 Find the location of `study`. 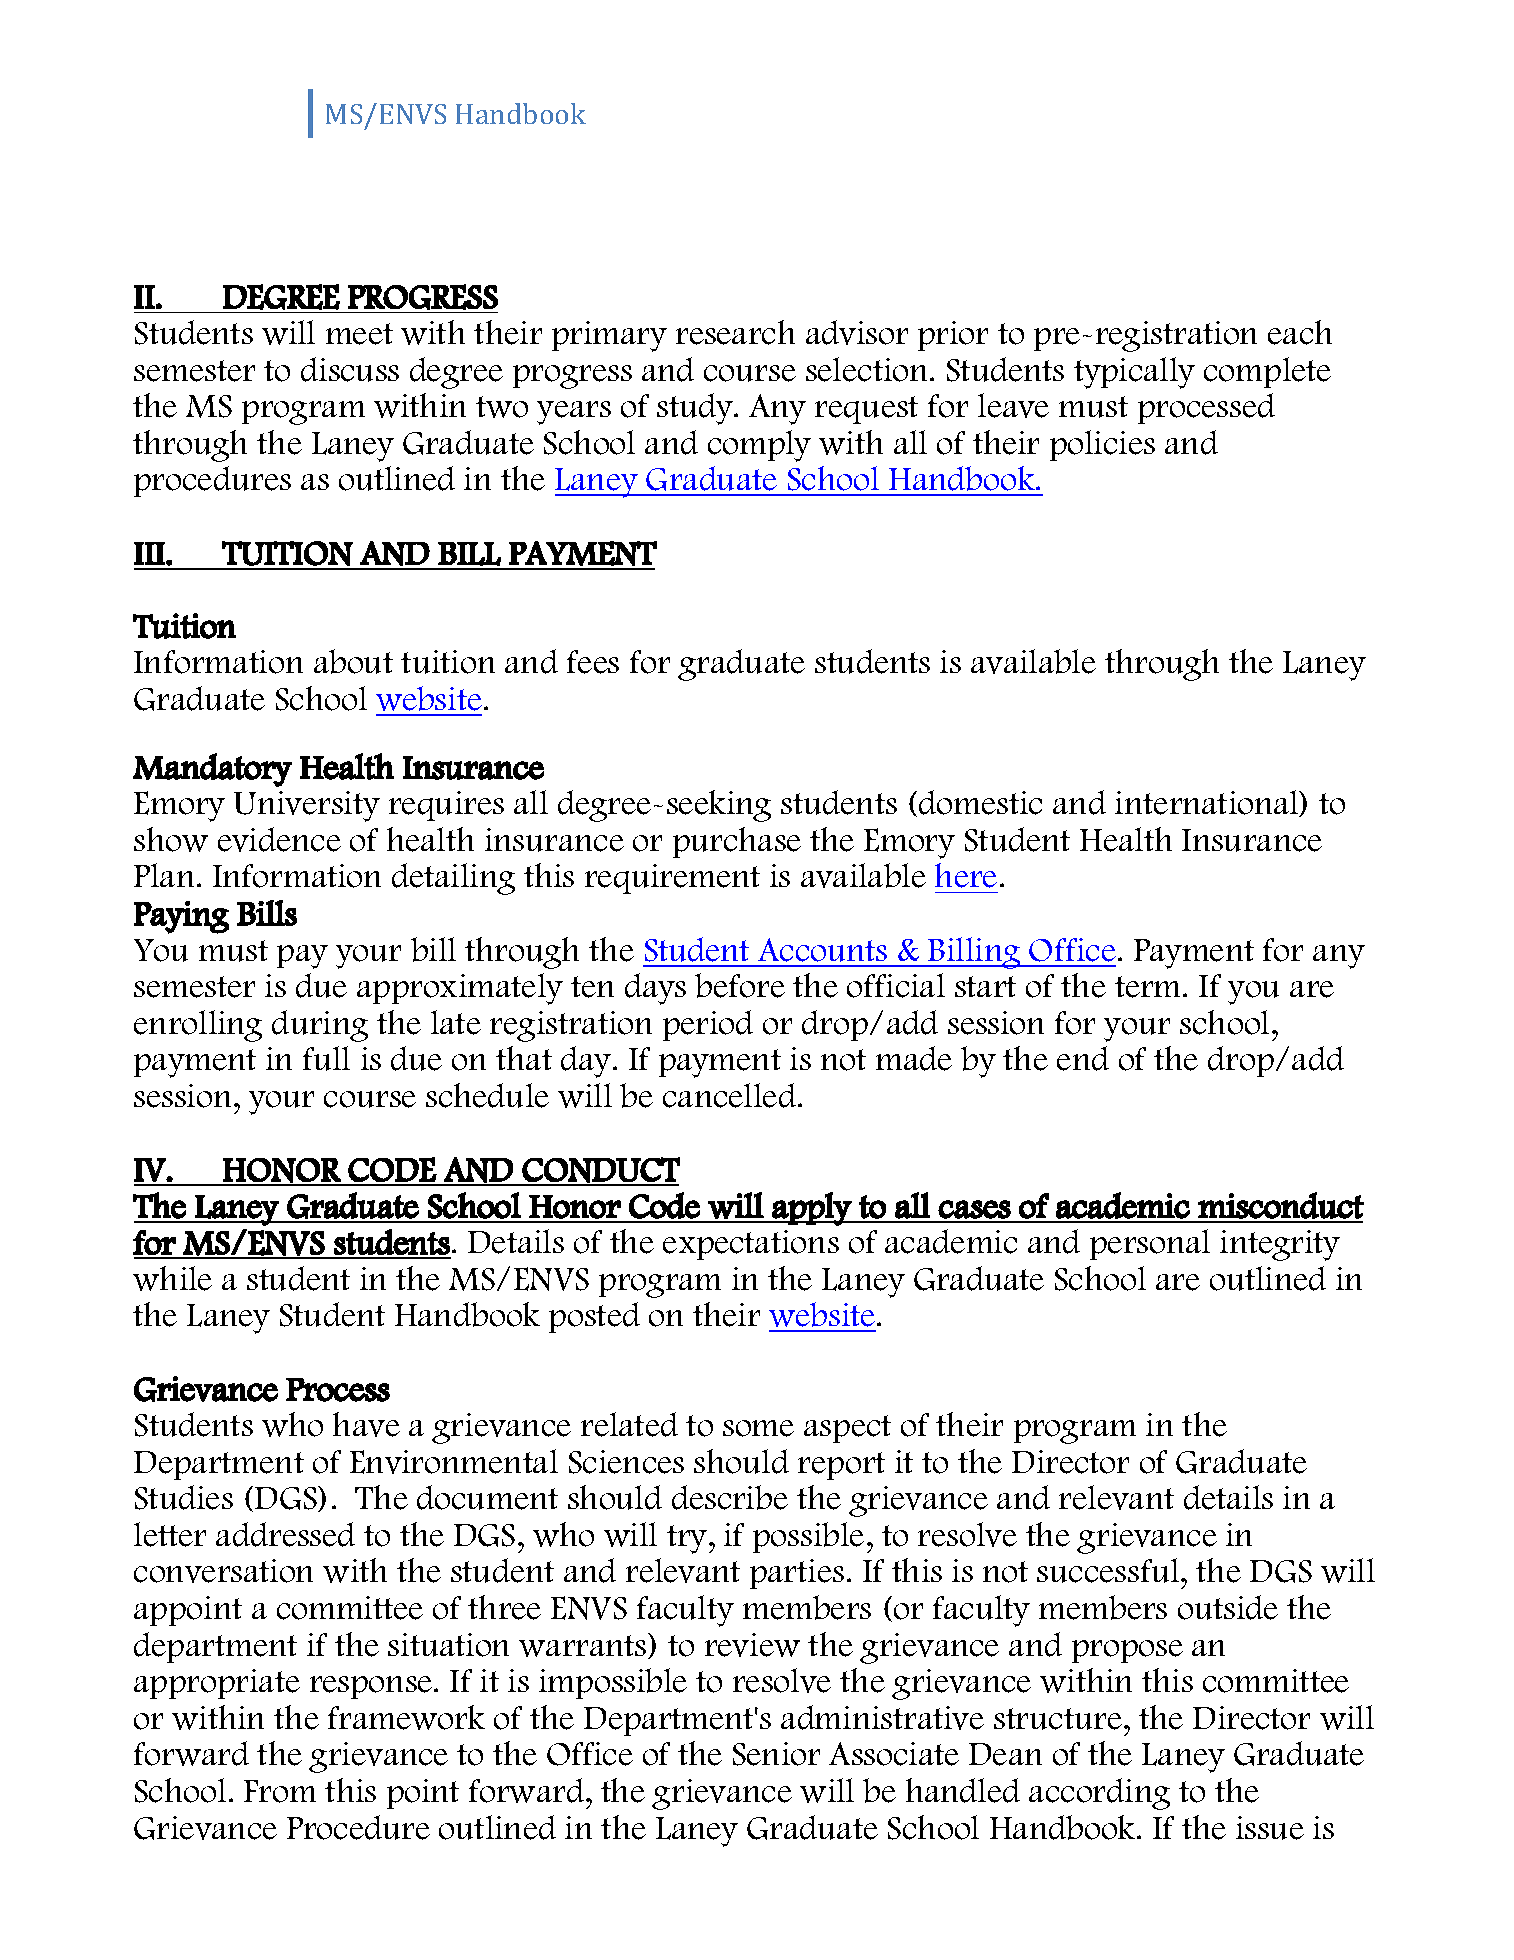

study is located at coordinates (696, 409).
